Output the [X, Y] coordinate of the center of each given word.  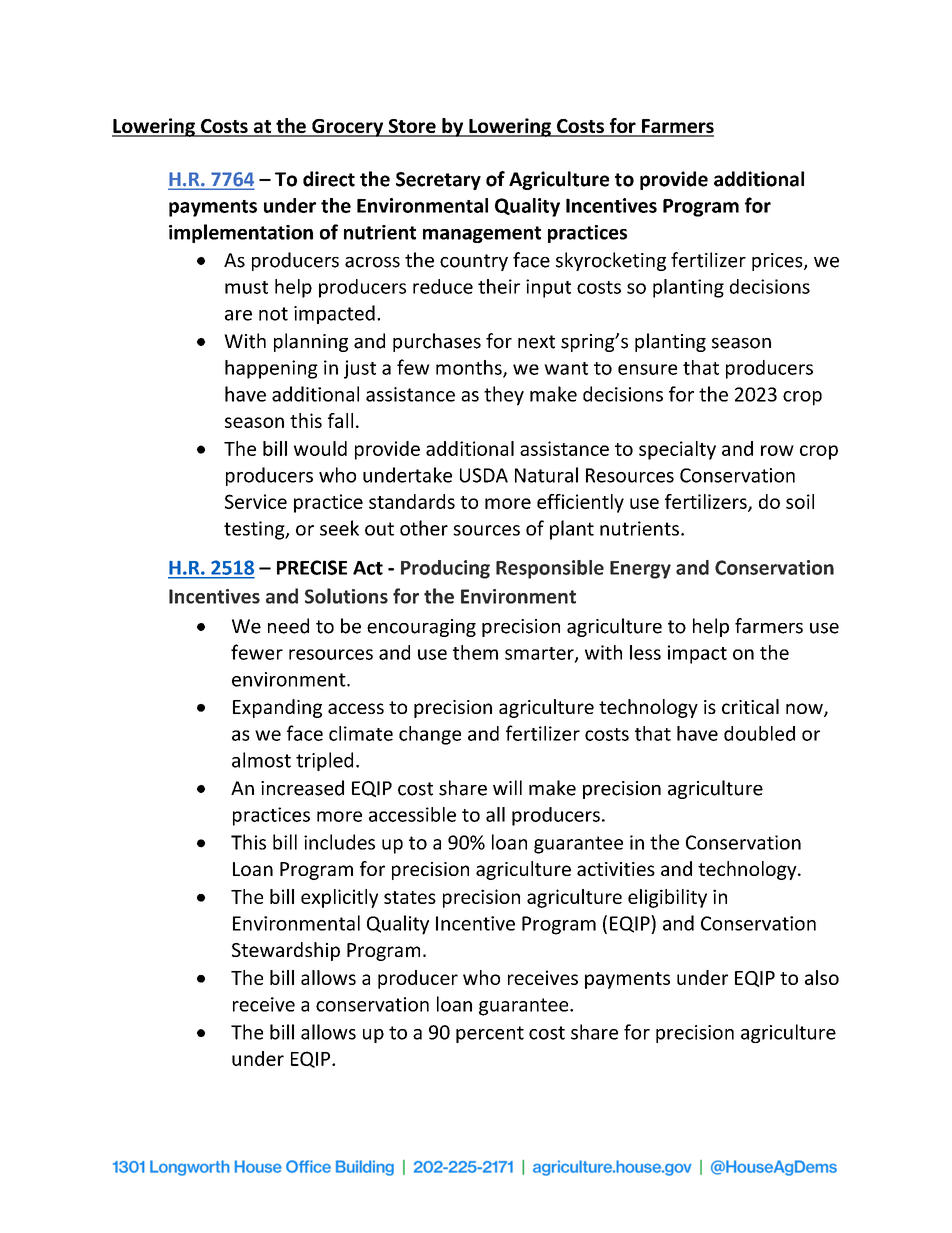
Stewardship [286, 951]
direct [329, 179]
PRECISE [312, 567]
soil [800, 501]
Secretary [438, 181]
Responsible [550, 569]
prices [778, 262]
